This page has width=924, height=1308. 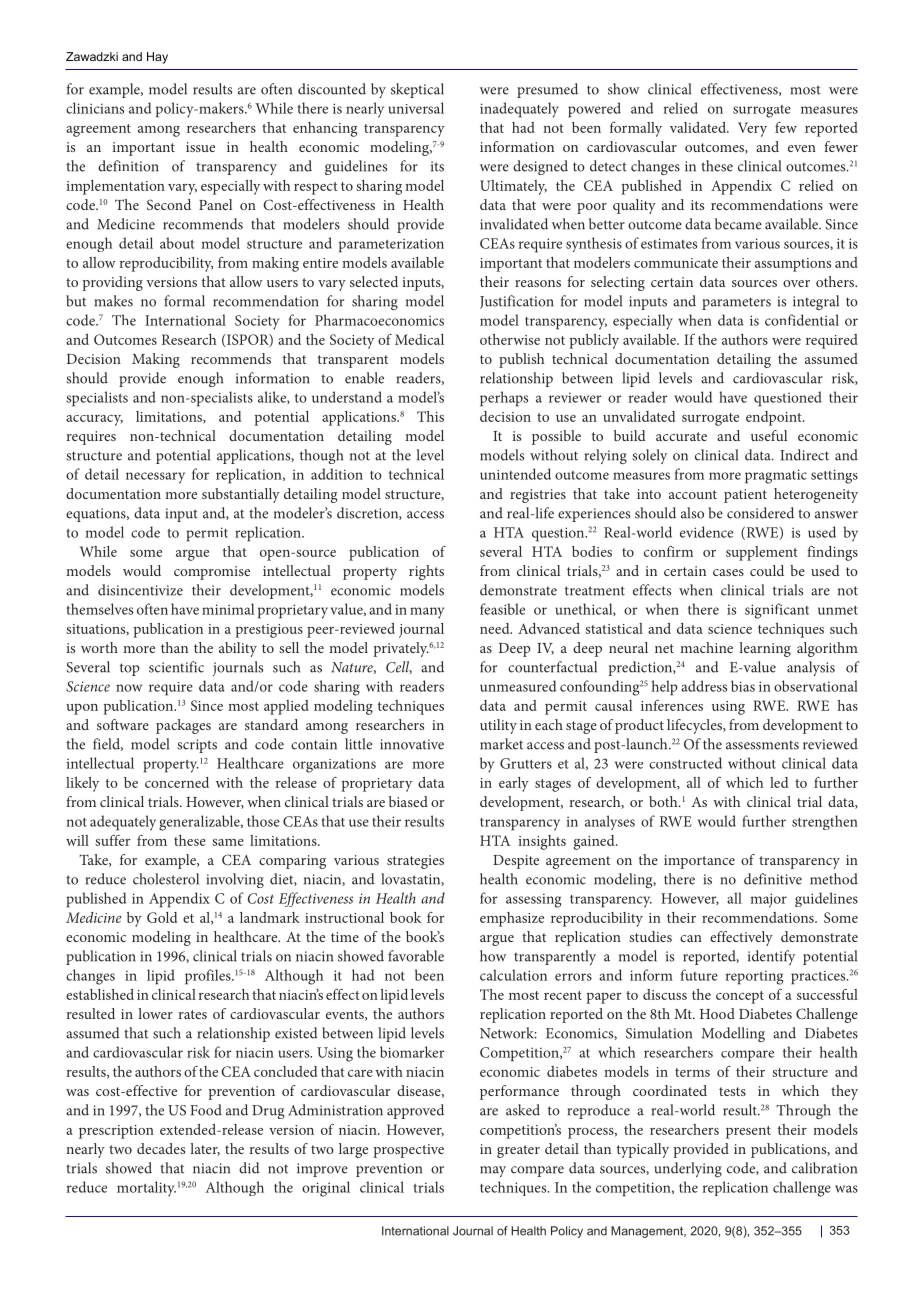 What do you see at coordinates (166, 879) in the page?
I see `cholesterol` at bounding box center [166, 879].
